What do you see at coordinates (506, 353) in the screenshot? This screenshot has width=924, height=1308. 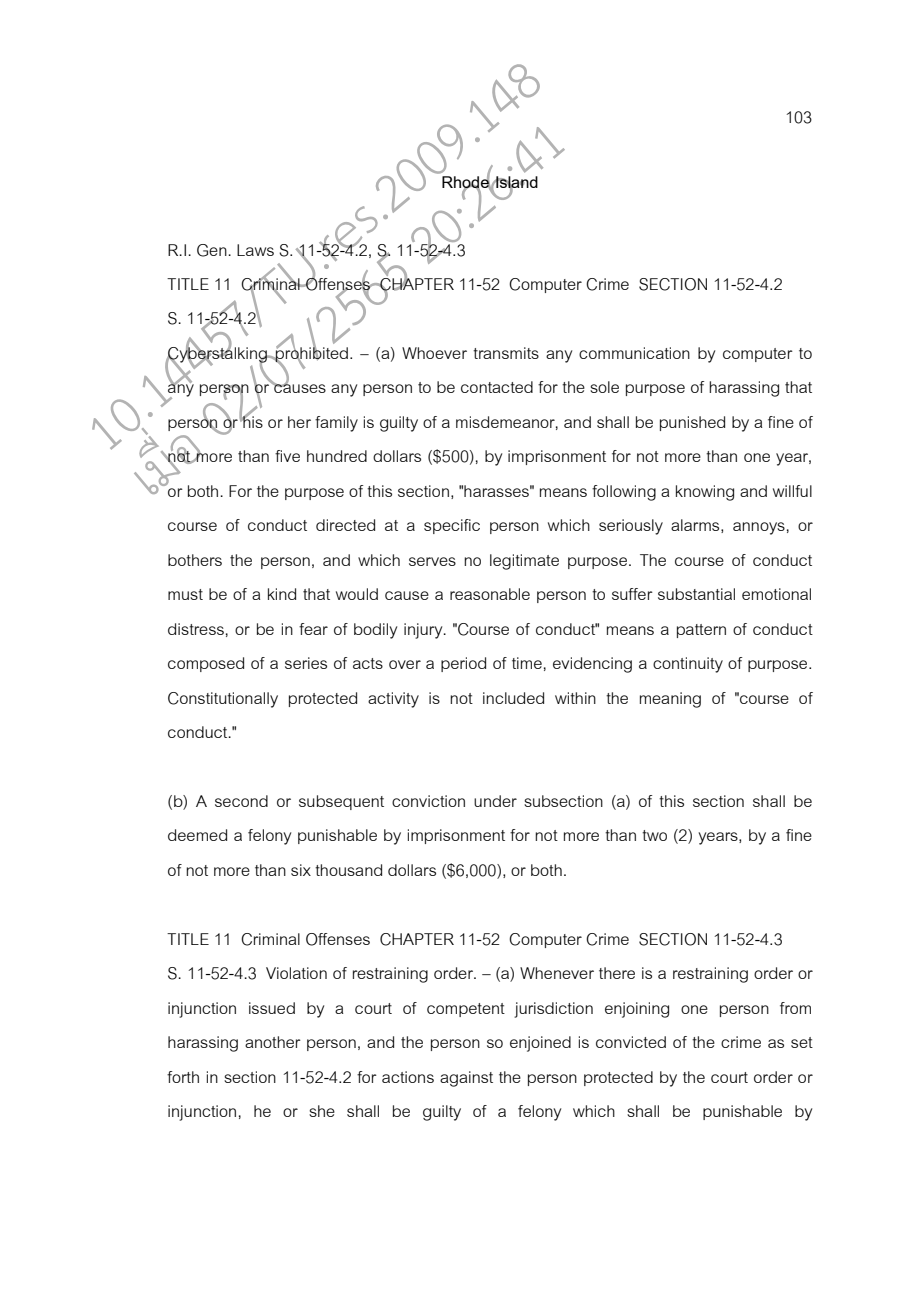 I see `transmits` at bounding box center [506, 353].
